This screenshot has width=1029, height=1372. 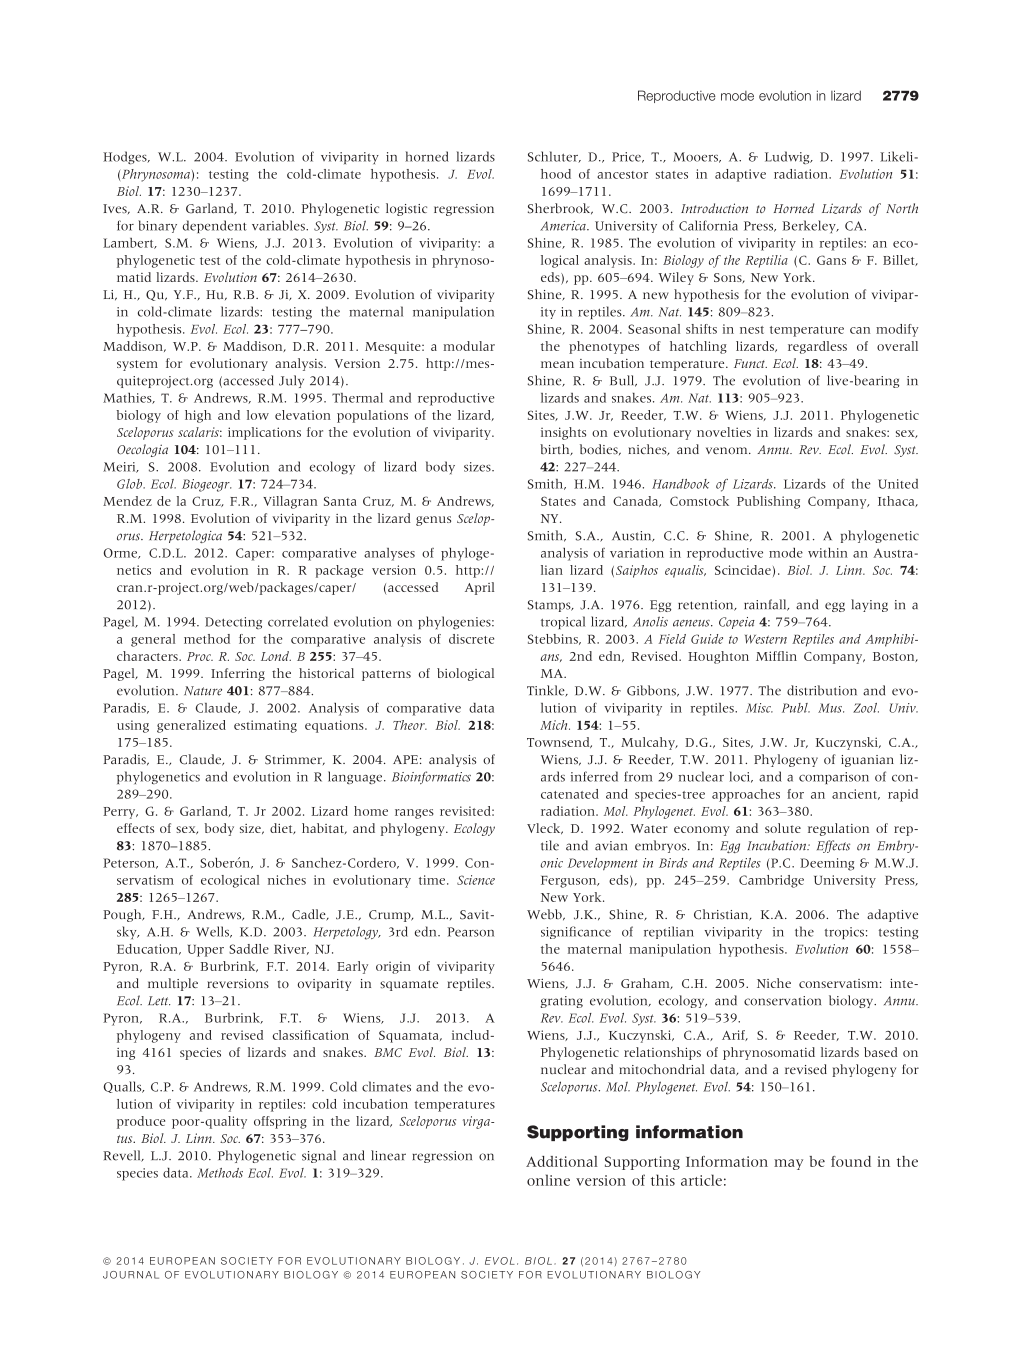 I want to click on dependent, so click(x=215, y=226).
